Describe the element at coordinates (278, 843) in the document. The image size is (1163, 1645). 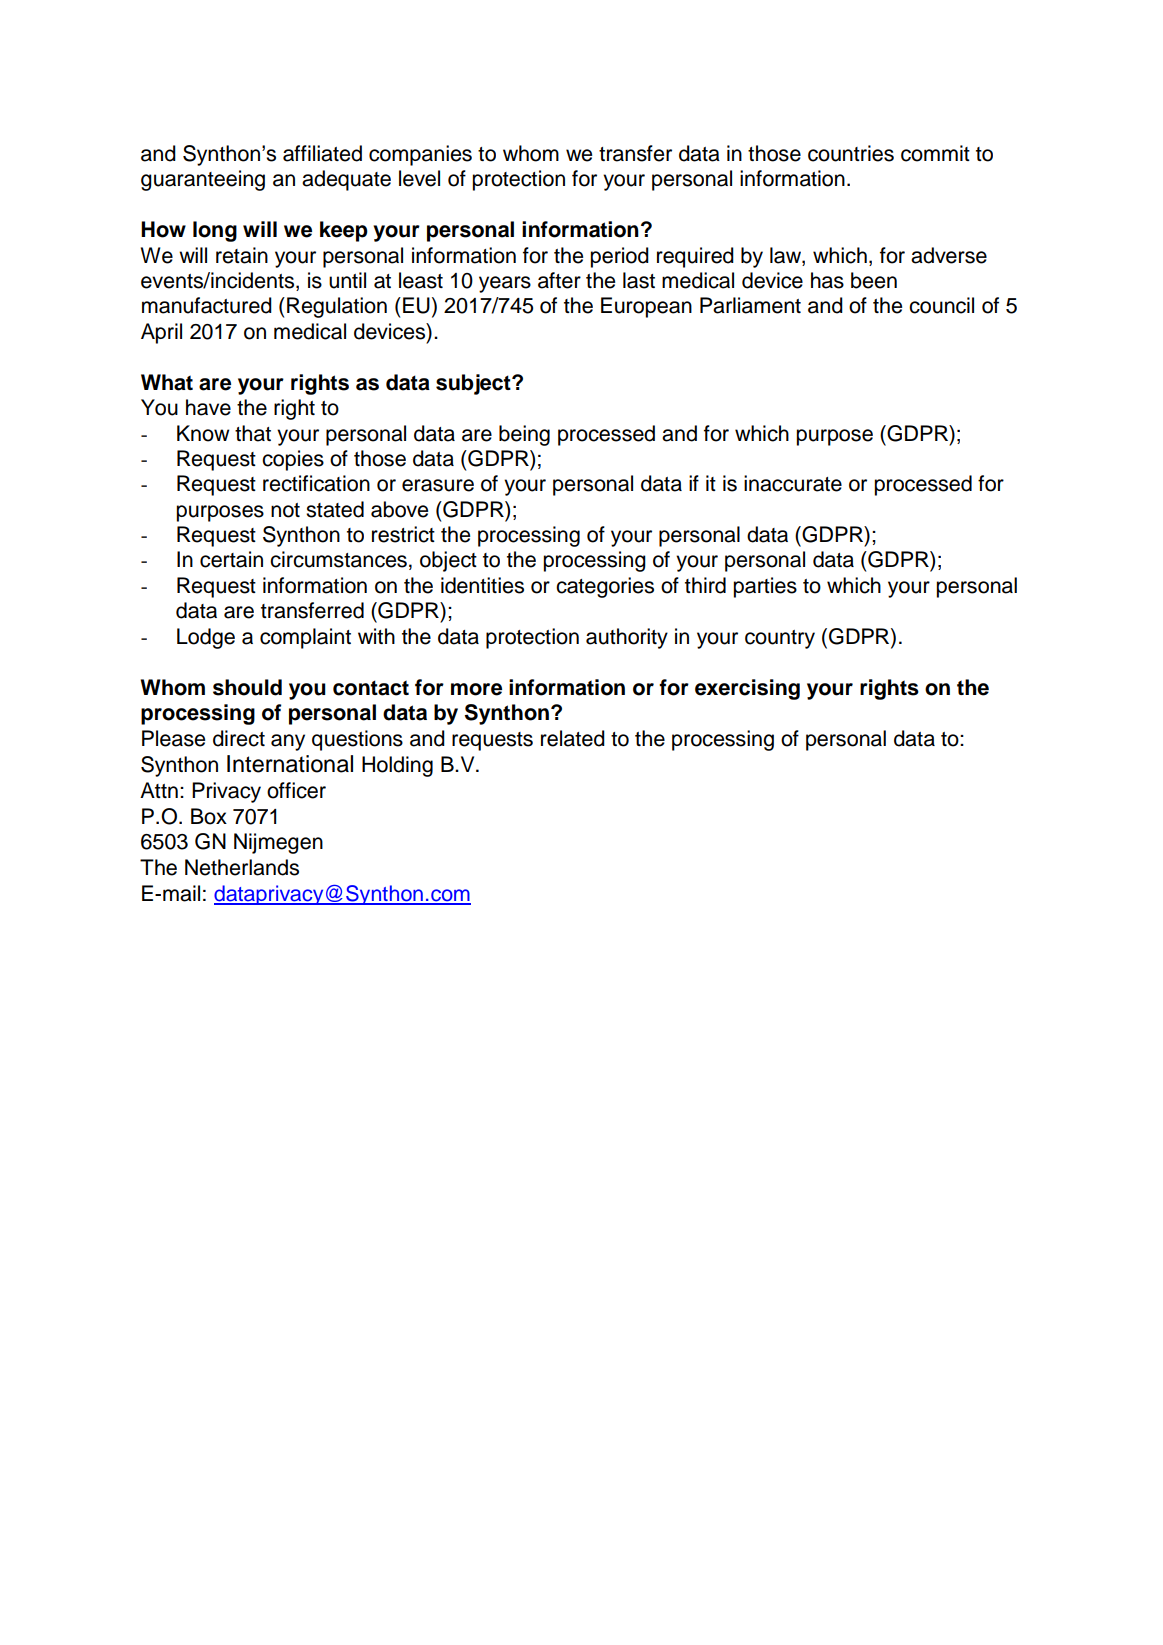
I see `Nijmegen` at that location.
